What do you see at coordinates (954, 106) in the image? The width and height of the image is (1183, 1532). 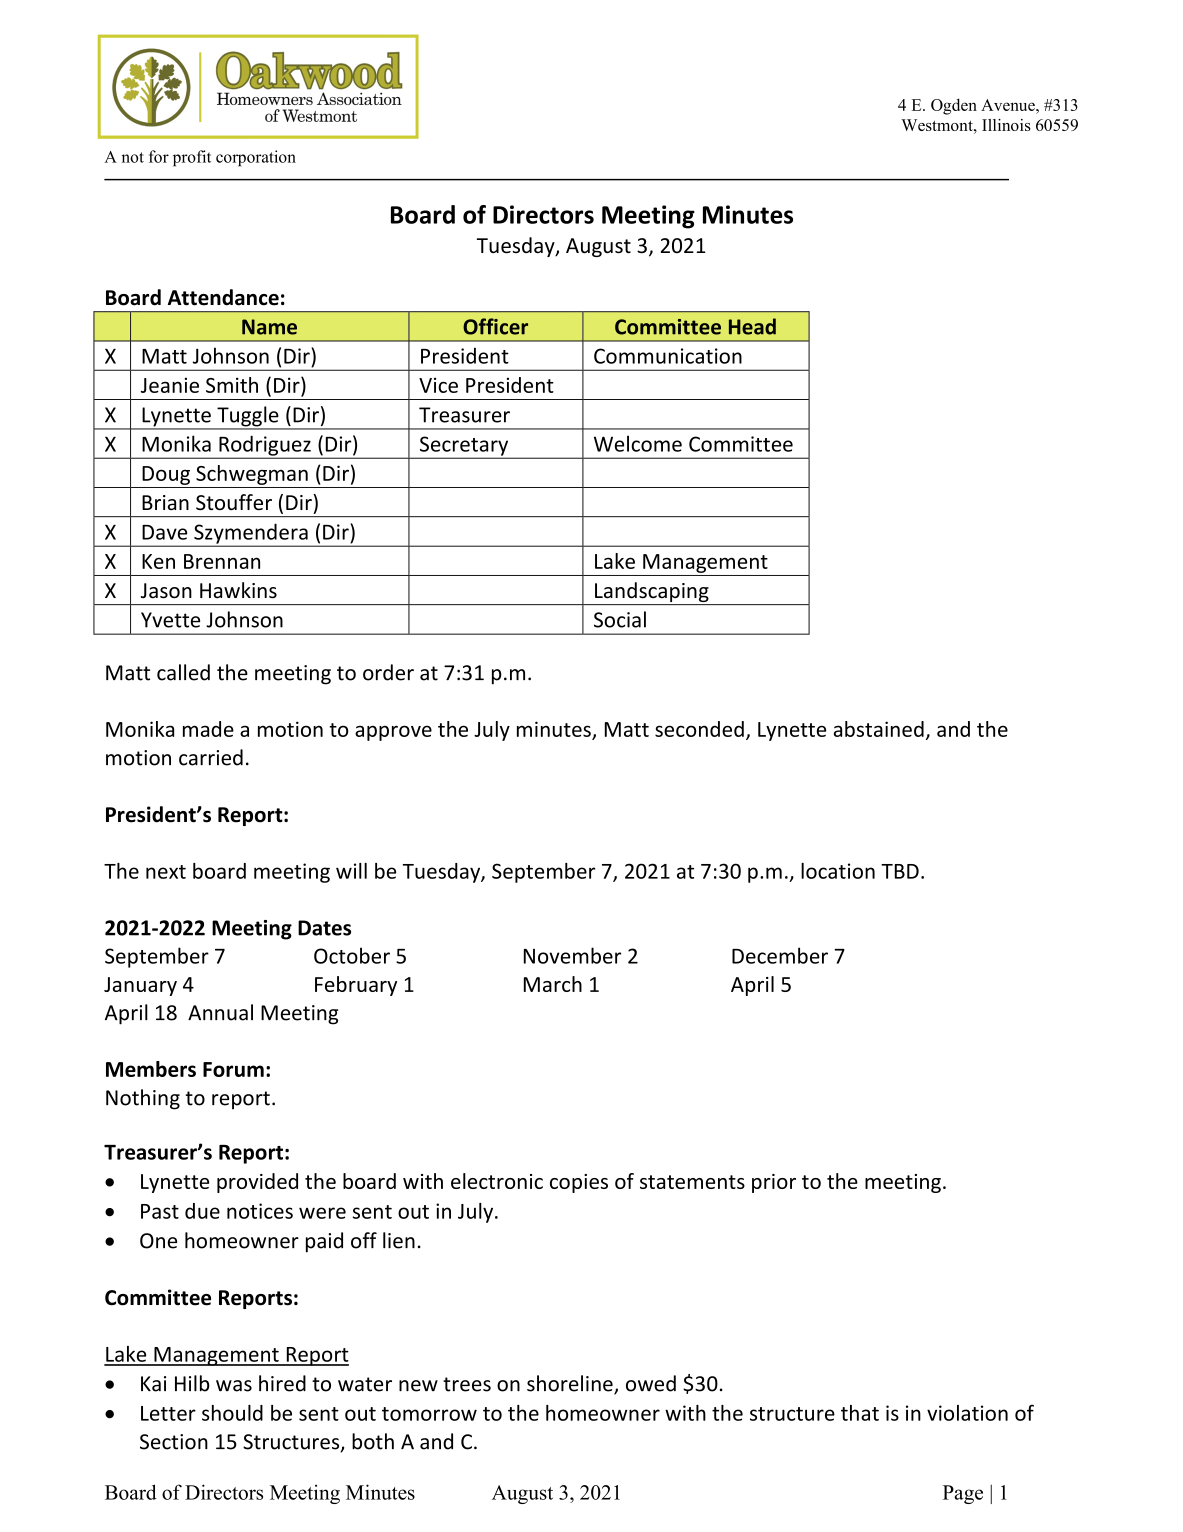 I see `Ogden` at bounding box center [954, 106].
